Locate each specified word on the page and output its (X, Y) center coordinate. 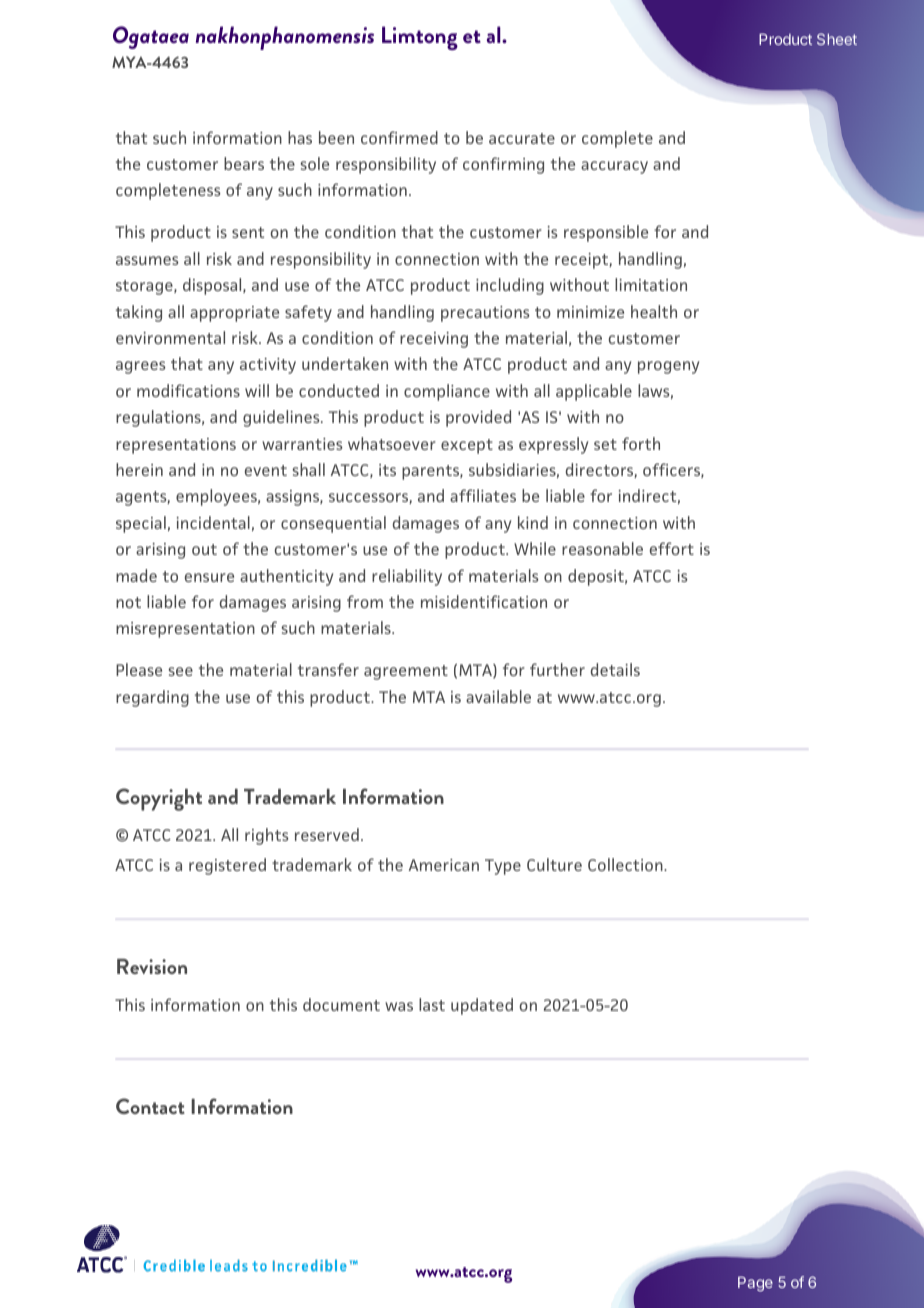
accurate (522, 138)
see (180, 671)
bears (244, 163)
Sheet (837, 39)
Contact (150, 1106)
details (615, 669)
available (498, 696)
